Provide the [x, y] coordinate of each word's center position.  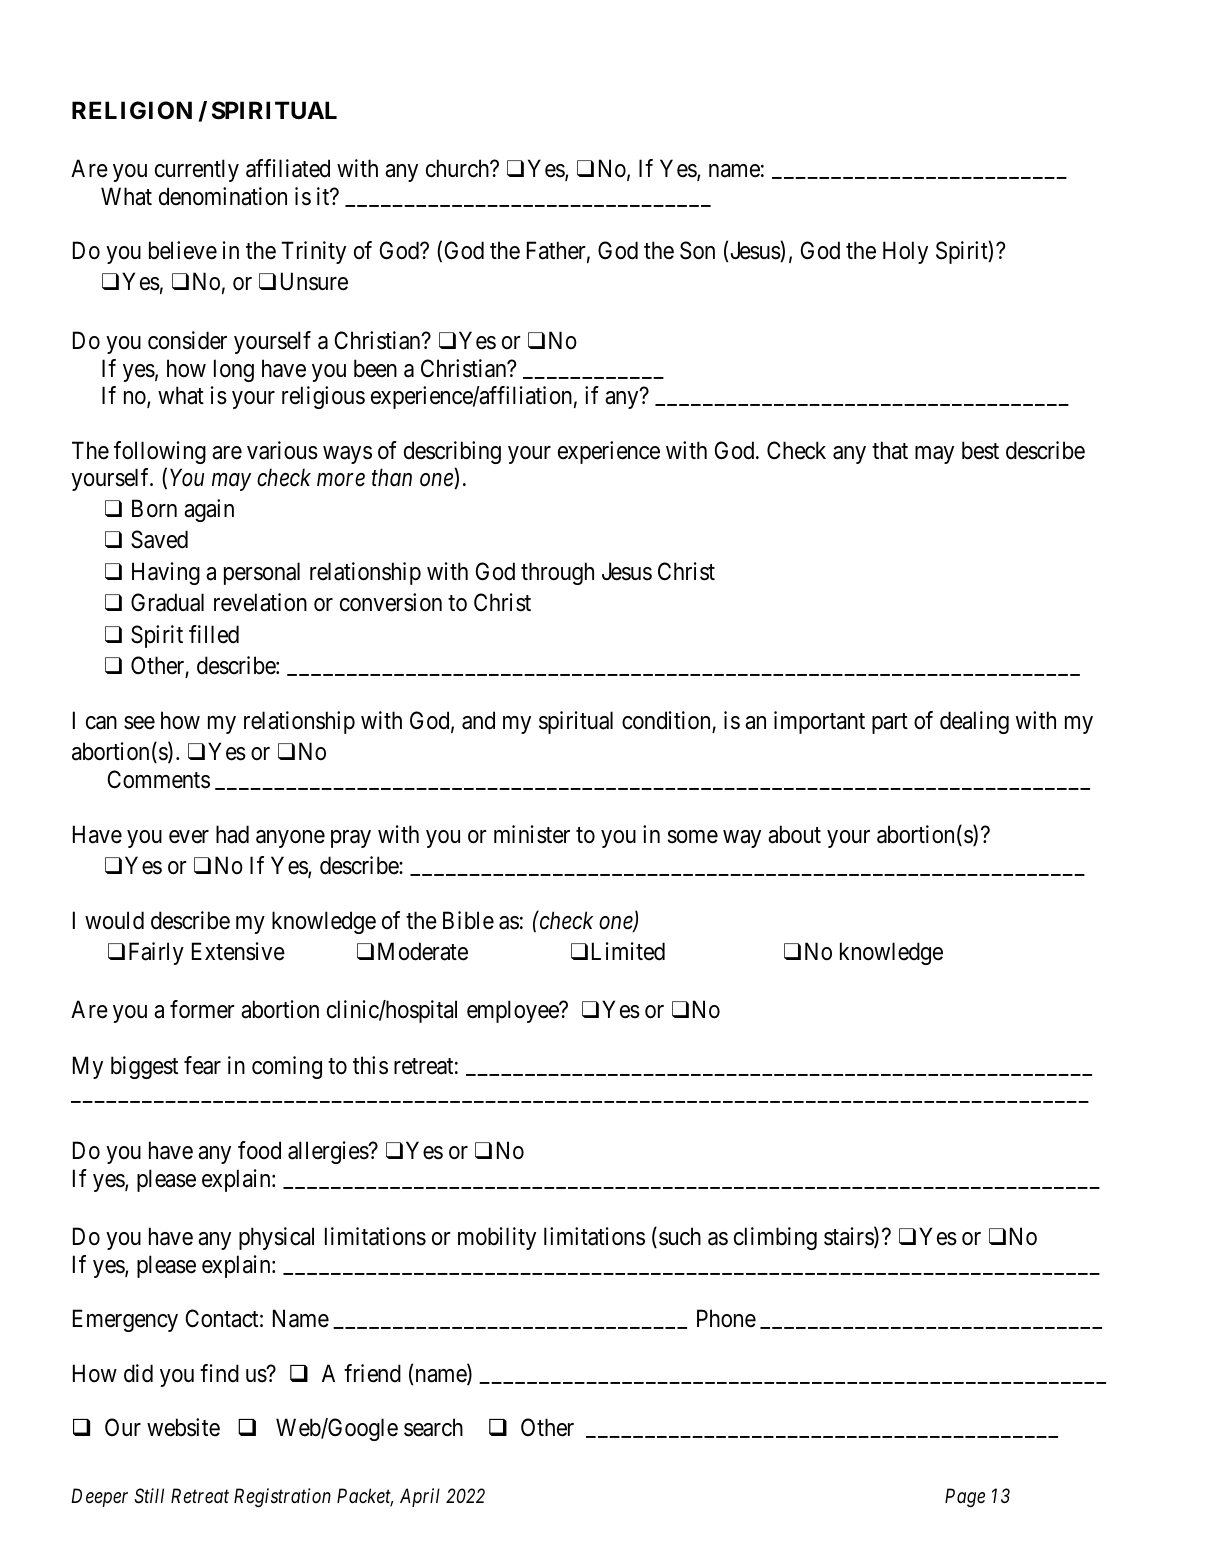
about [794, 834]
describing [452, 452]
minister [532, 834]
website [183, 1427]
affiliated [288, 168]
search [433, 1427]
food [259, 1150]
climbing [775, 1238]
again [209, 510]
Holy [905, 252]
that [890, 450]
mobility [497, 1238]
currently [197, 170]
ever [189, 837]
